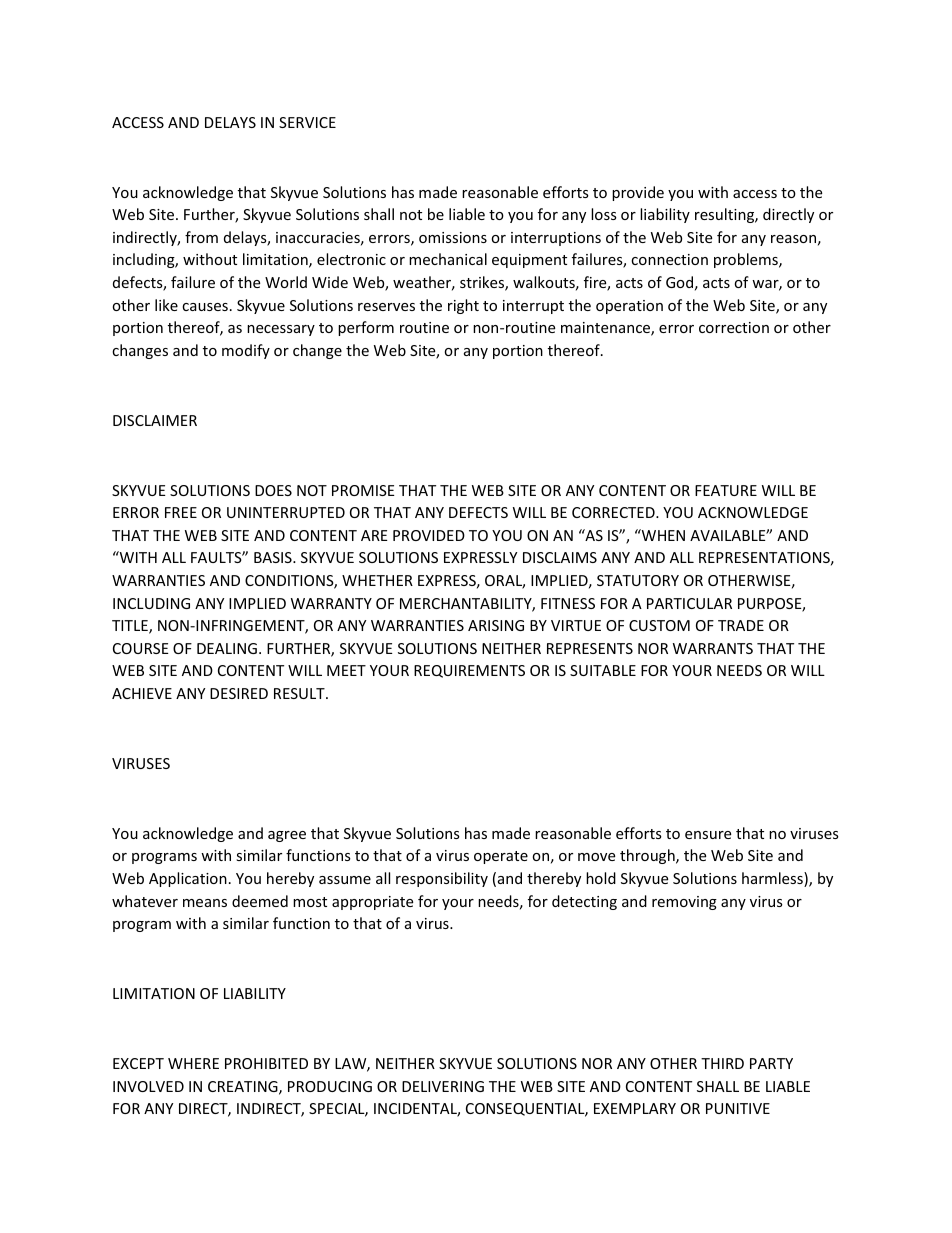  What do you see at coordinates (193, 1063) in the screenshot?
I see `WHERE` at bounding box center [193, 1063].
